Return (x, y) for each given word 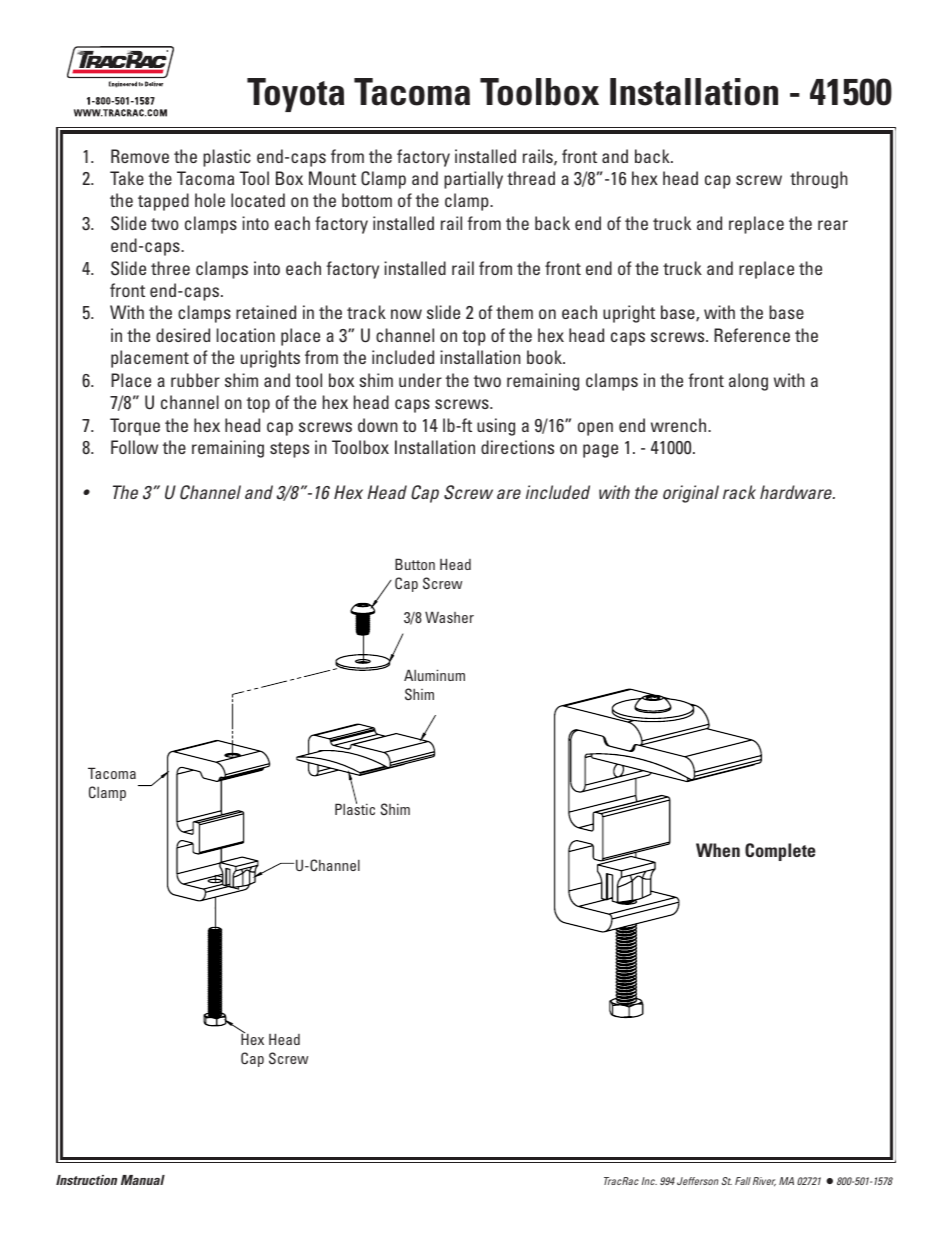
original (691, 494)
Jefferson (697, 1181)
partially (473, 180)
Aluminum (434, 675)
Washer (449, 617)
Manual (143, 1180)
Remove (140, 156)
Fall (743, 1181)
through (819, 180)
